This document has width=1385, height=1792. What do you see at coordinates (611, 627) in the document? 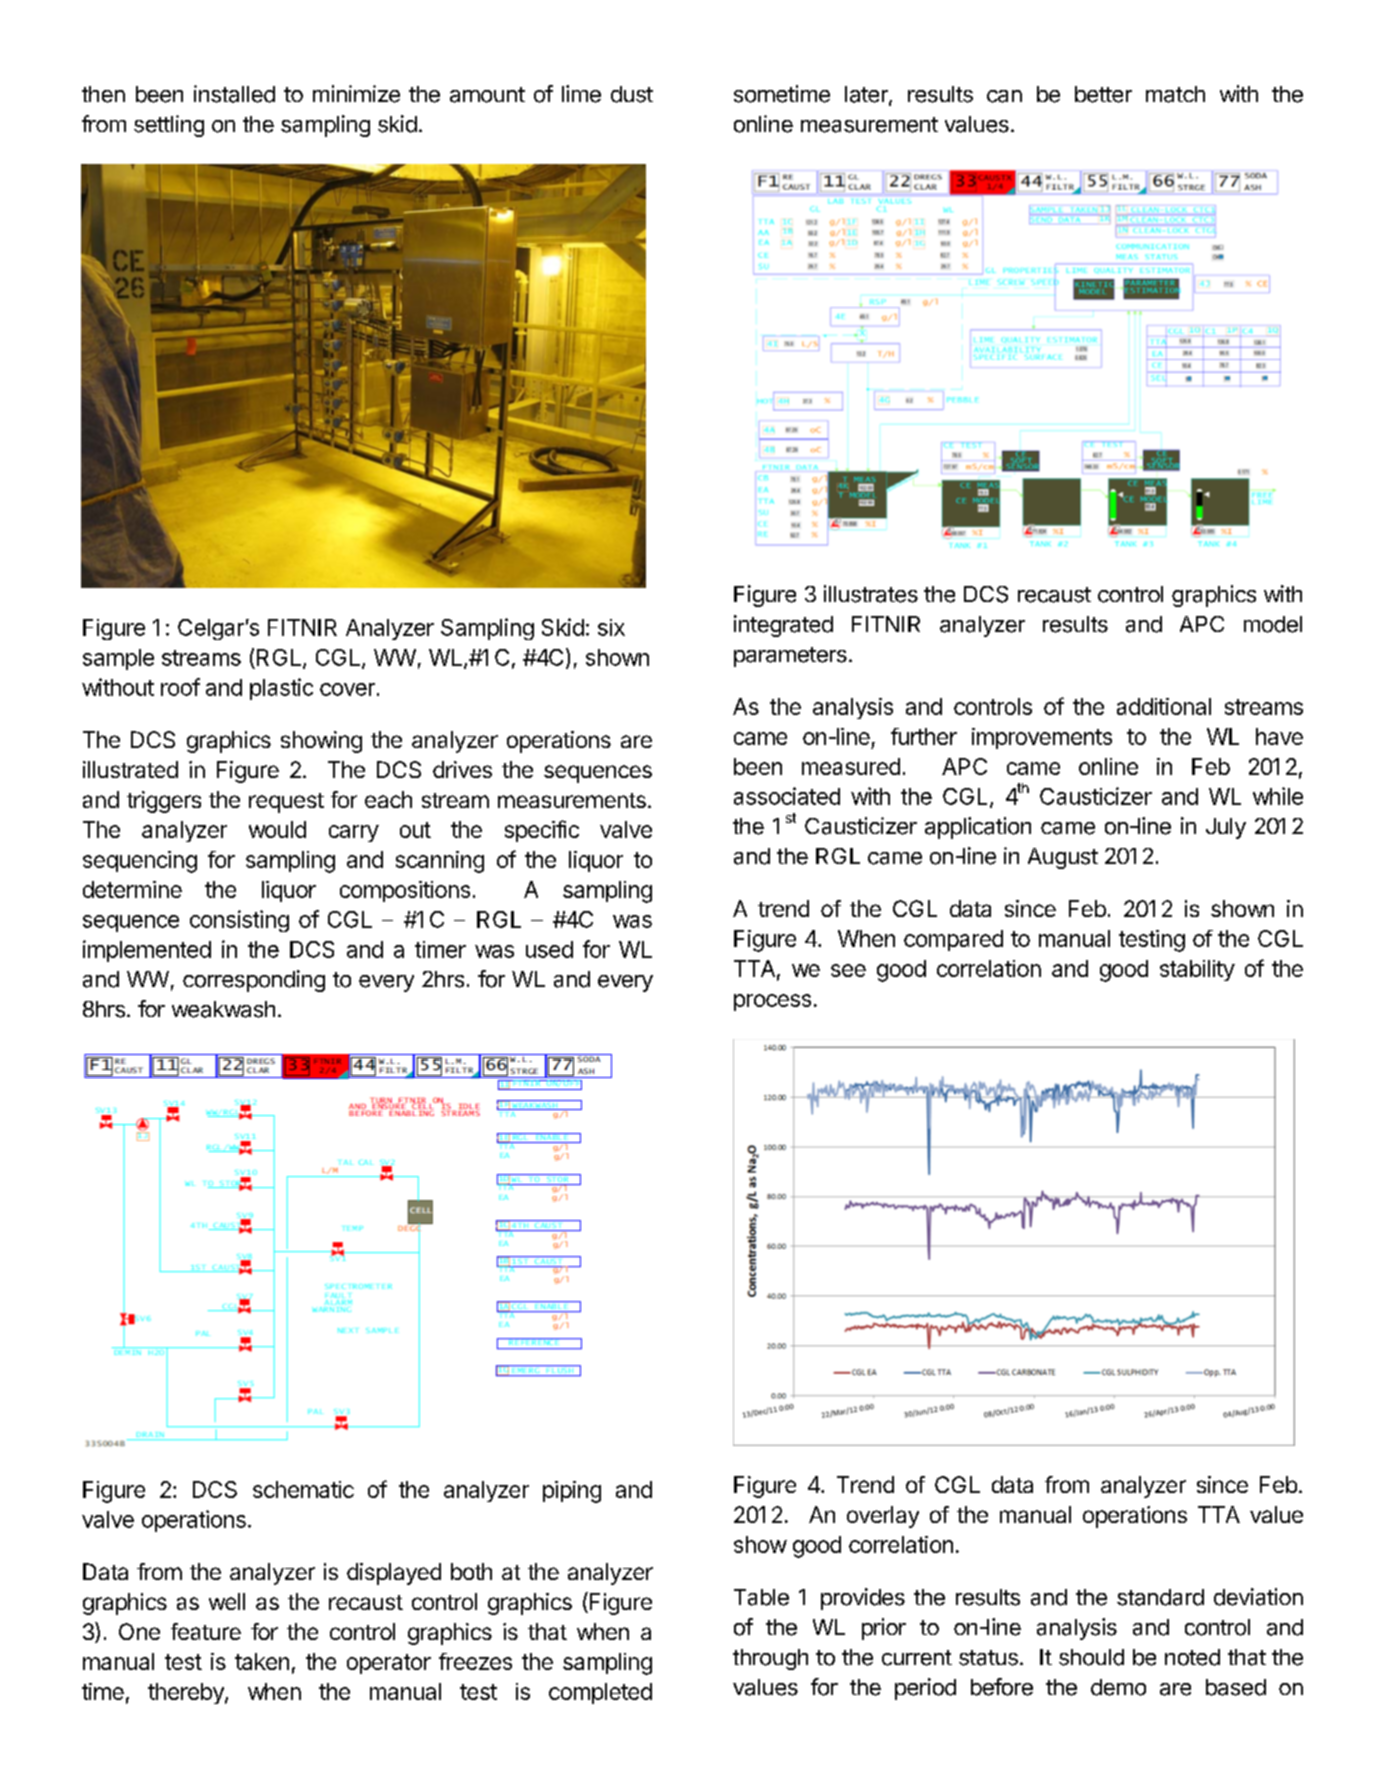
I see `six` at bounding box center [611, 627].
